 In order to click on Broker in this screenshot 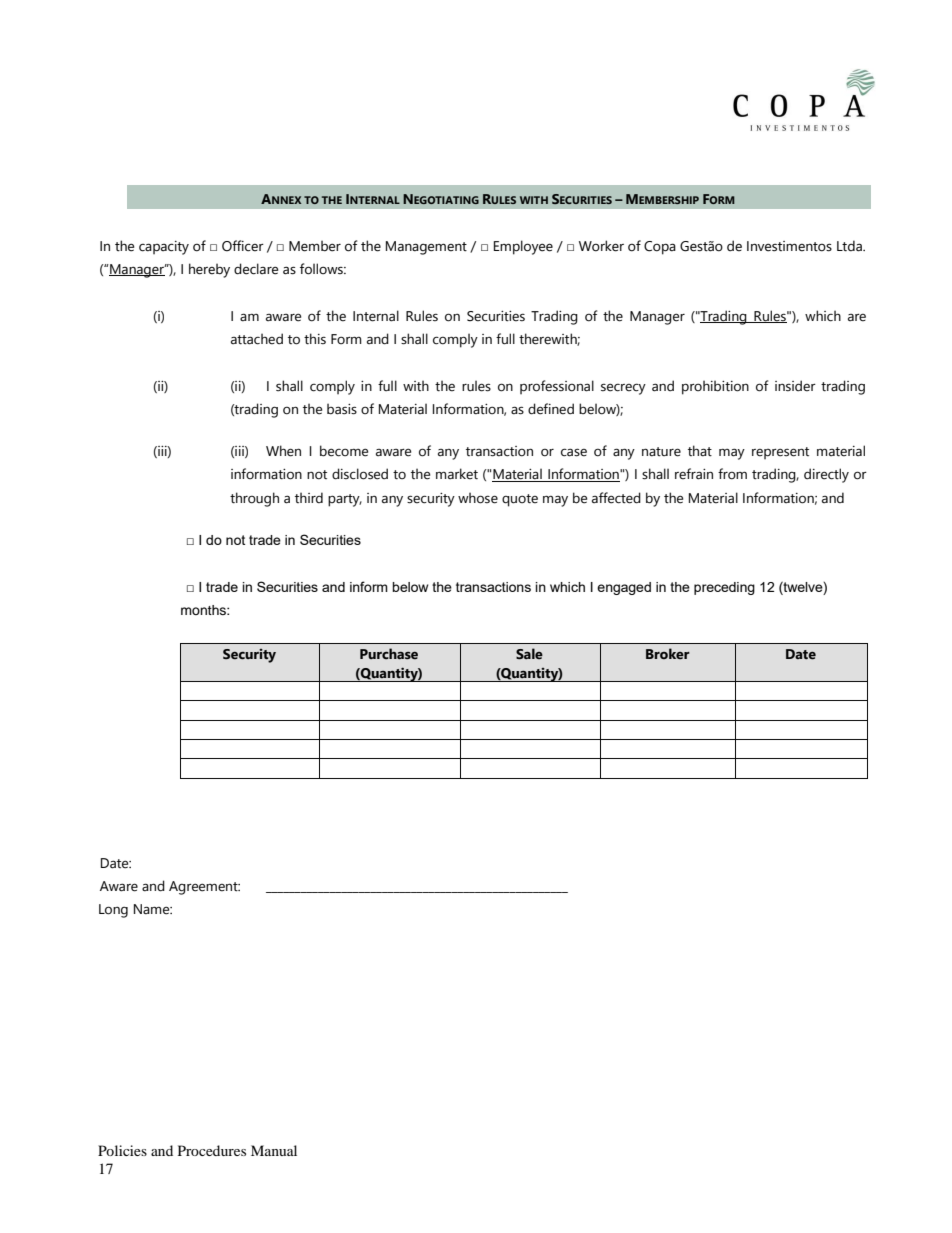, I will do `click(668, 654)`.
